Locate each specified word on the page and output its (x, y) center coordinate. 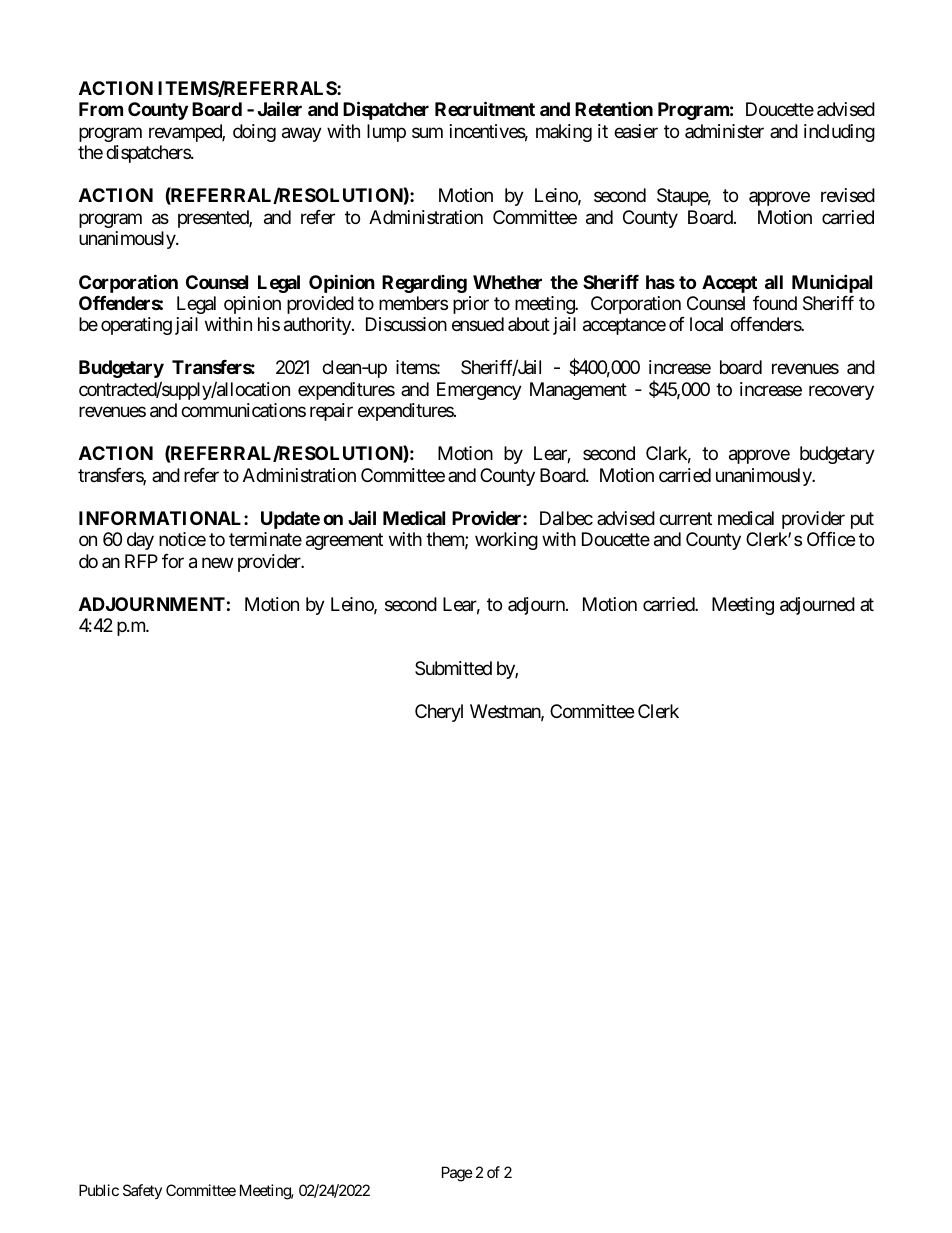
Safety (142, 1191)
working (506, 541)
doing (254, 133)
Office (831, 539)
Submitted (453, 668)
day (140, 541)
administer (724, 131)
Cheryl (439, 713)
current (685, 518)
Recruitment (485, 109)
